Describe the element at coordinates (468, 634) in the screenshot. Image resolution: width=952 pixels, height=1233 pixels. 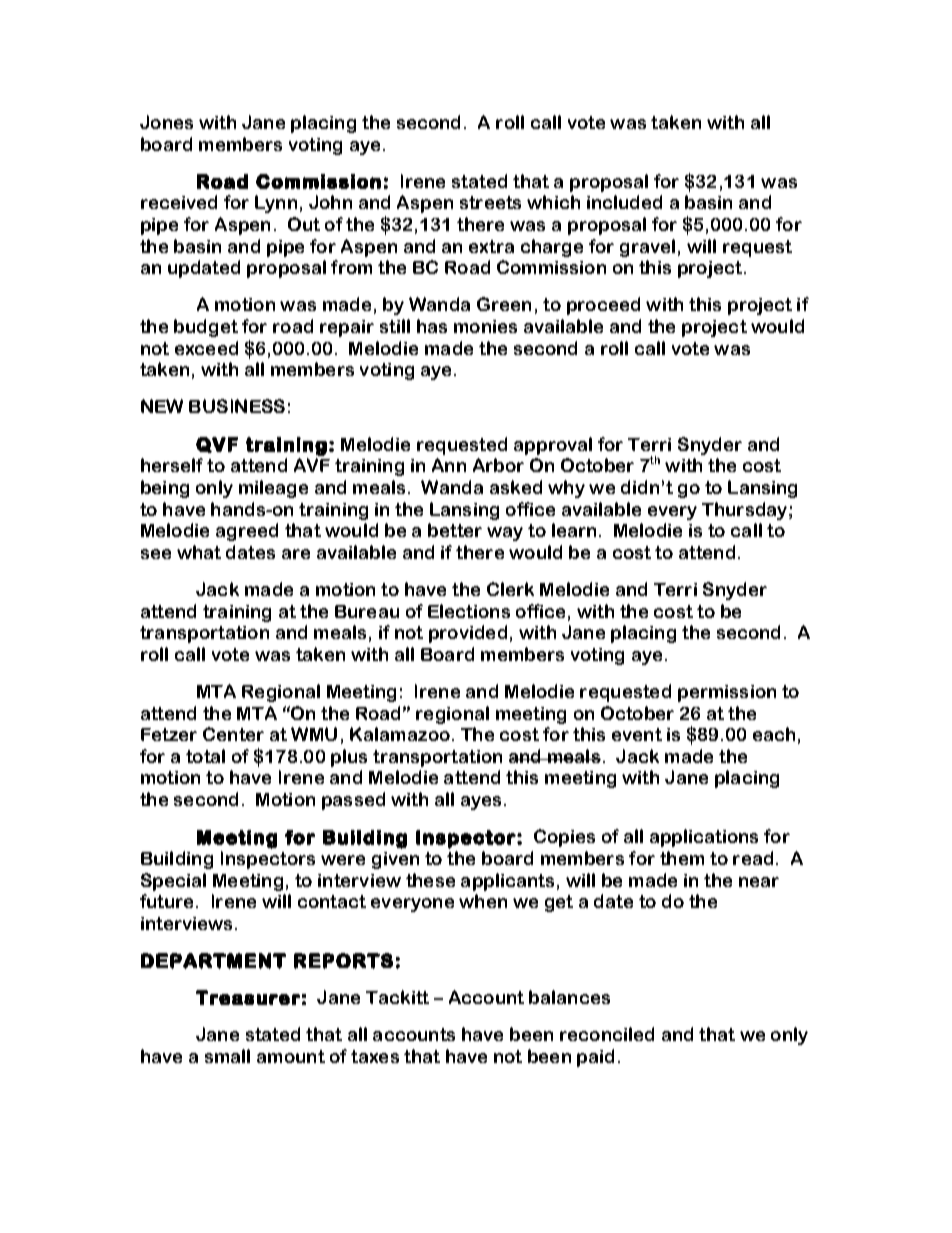
I see `provided` at that location.
